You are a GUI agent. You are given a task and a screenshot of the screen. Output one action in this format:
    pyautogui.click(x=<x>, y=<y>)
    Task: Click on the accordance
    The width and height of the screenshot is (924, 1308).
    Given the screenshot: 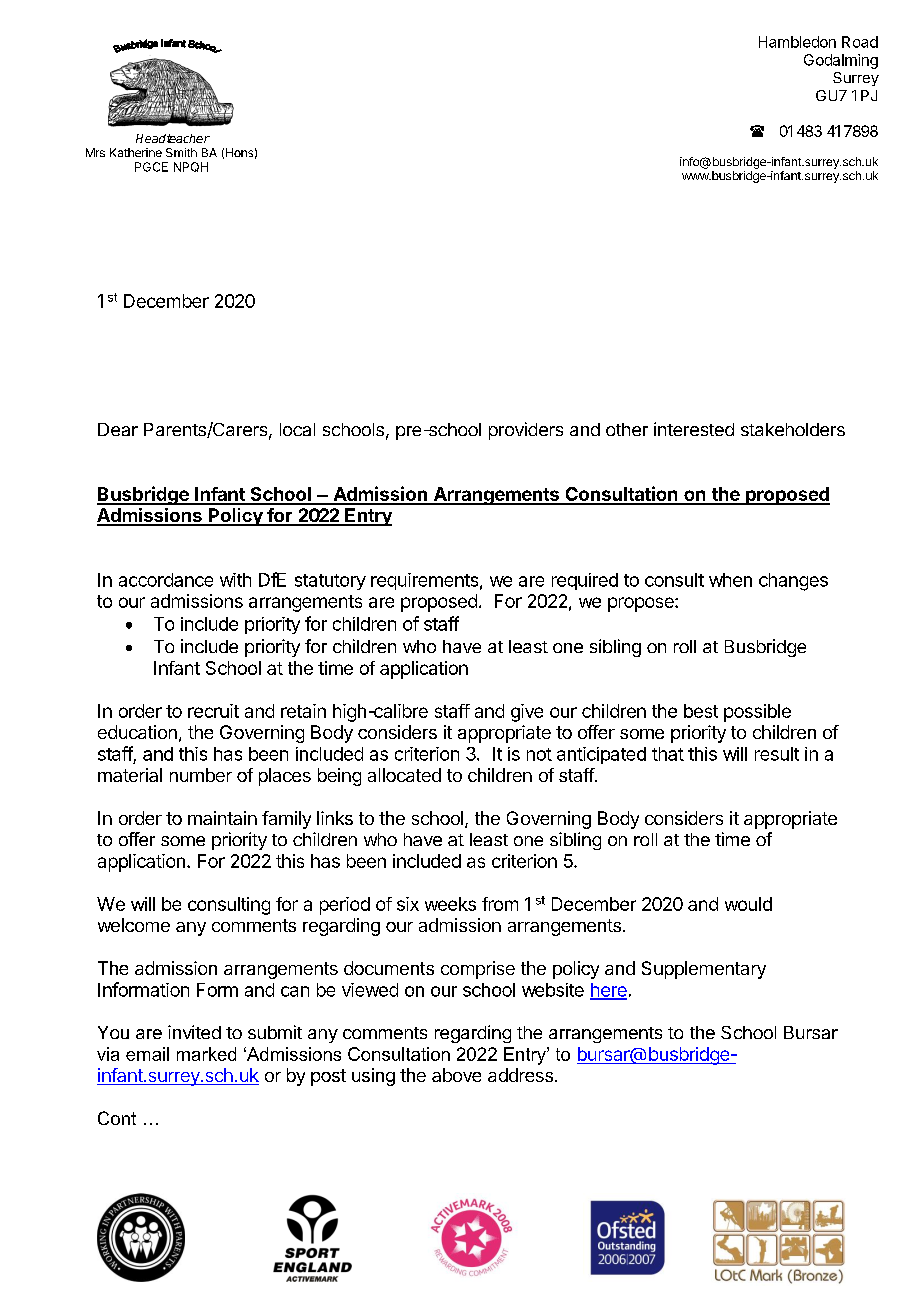 What is the action you would take?
    pyautogui.click(x=166, y=580)
